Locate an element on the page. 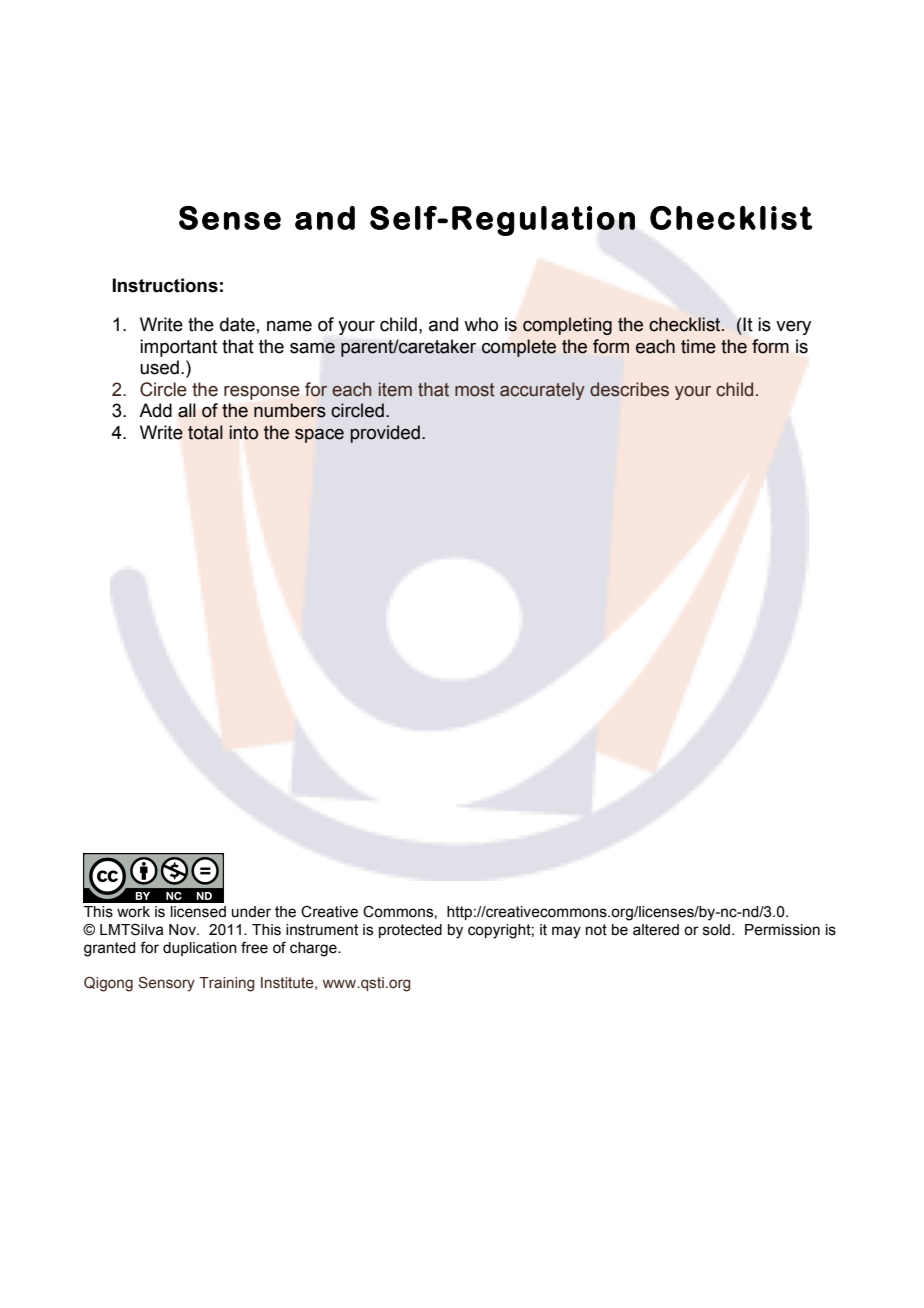  describes is located at coordinates (629, 389).
